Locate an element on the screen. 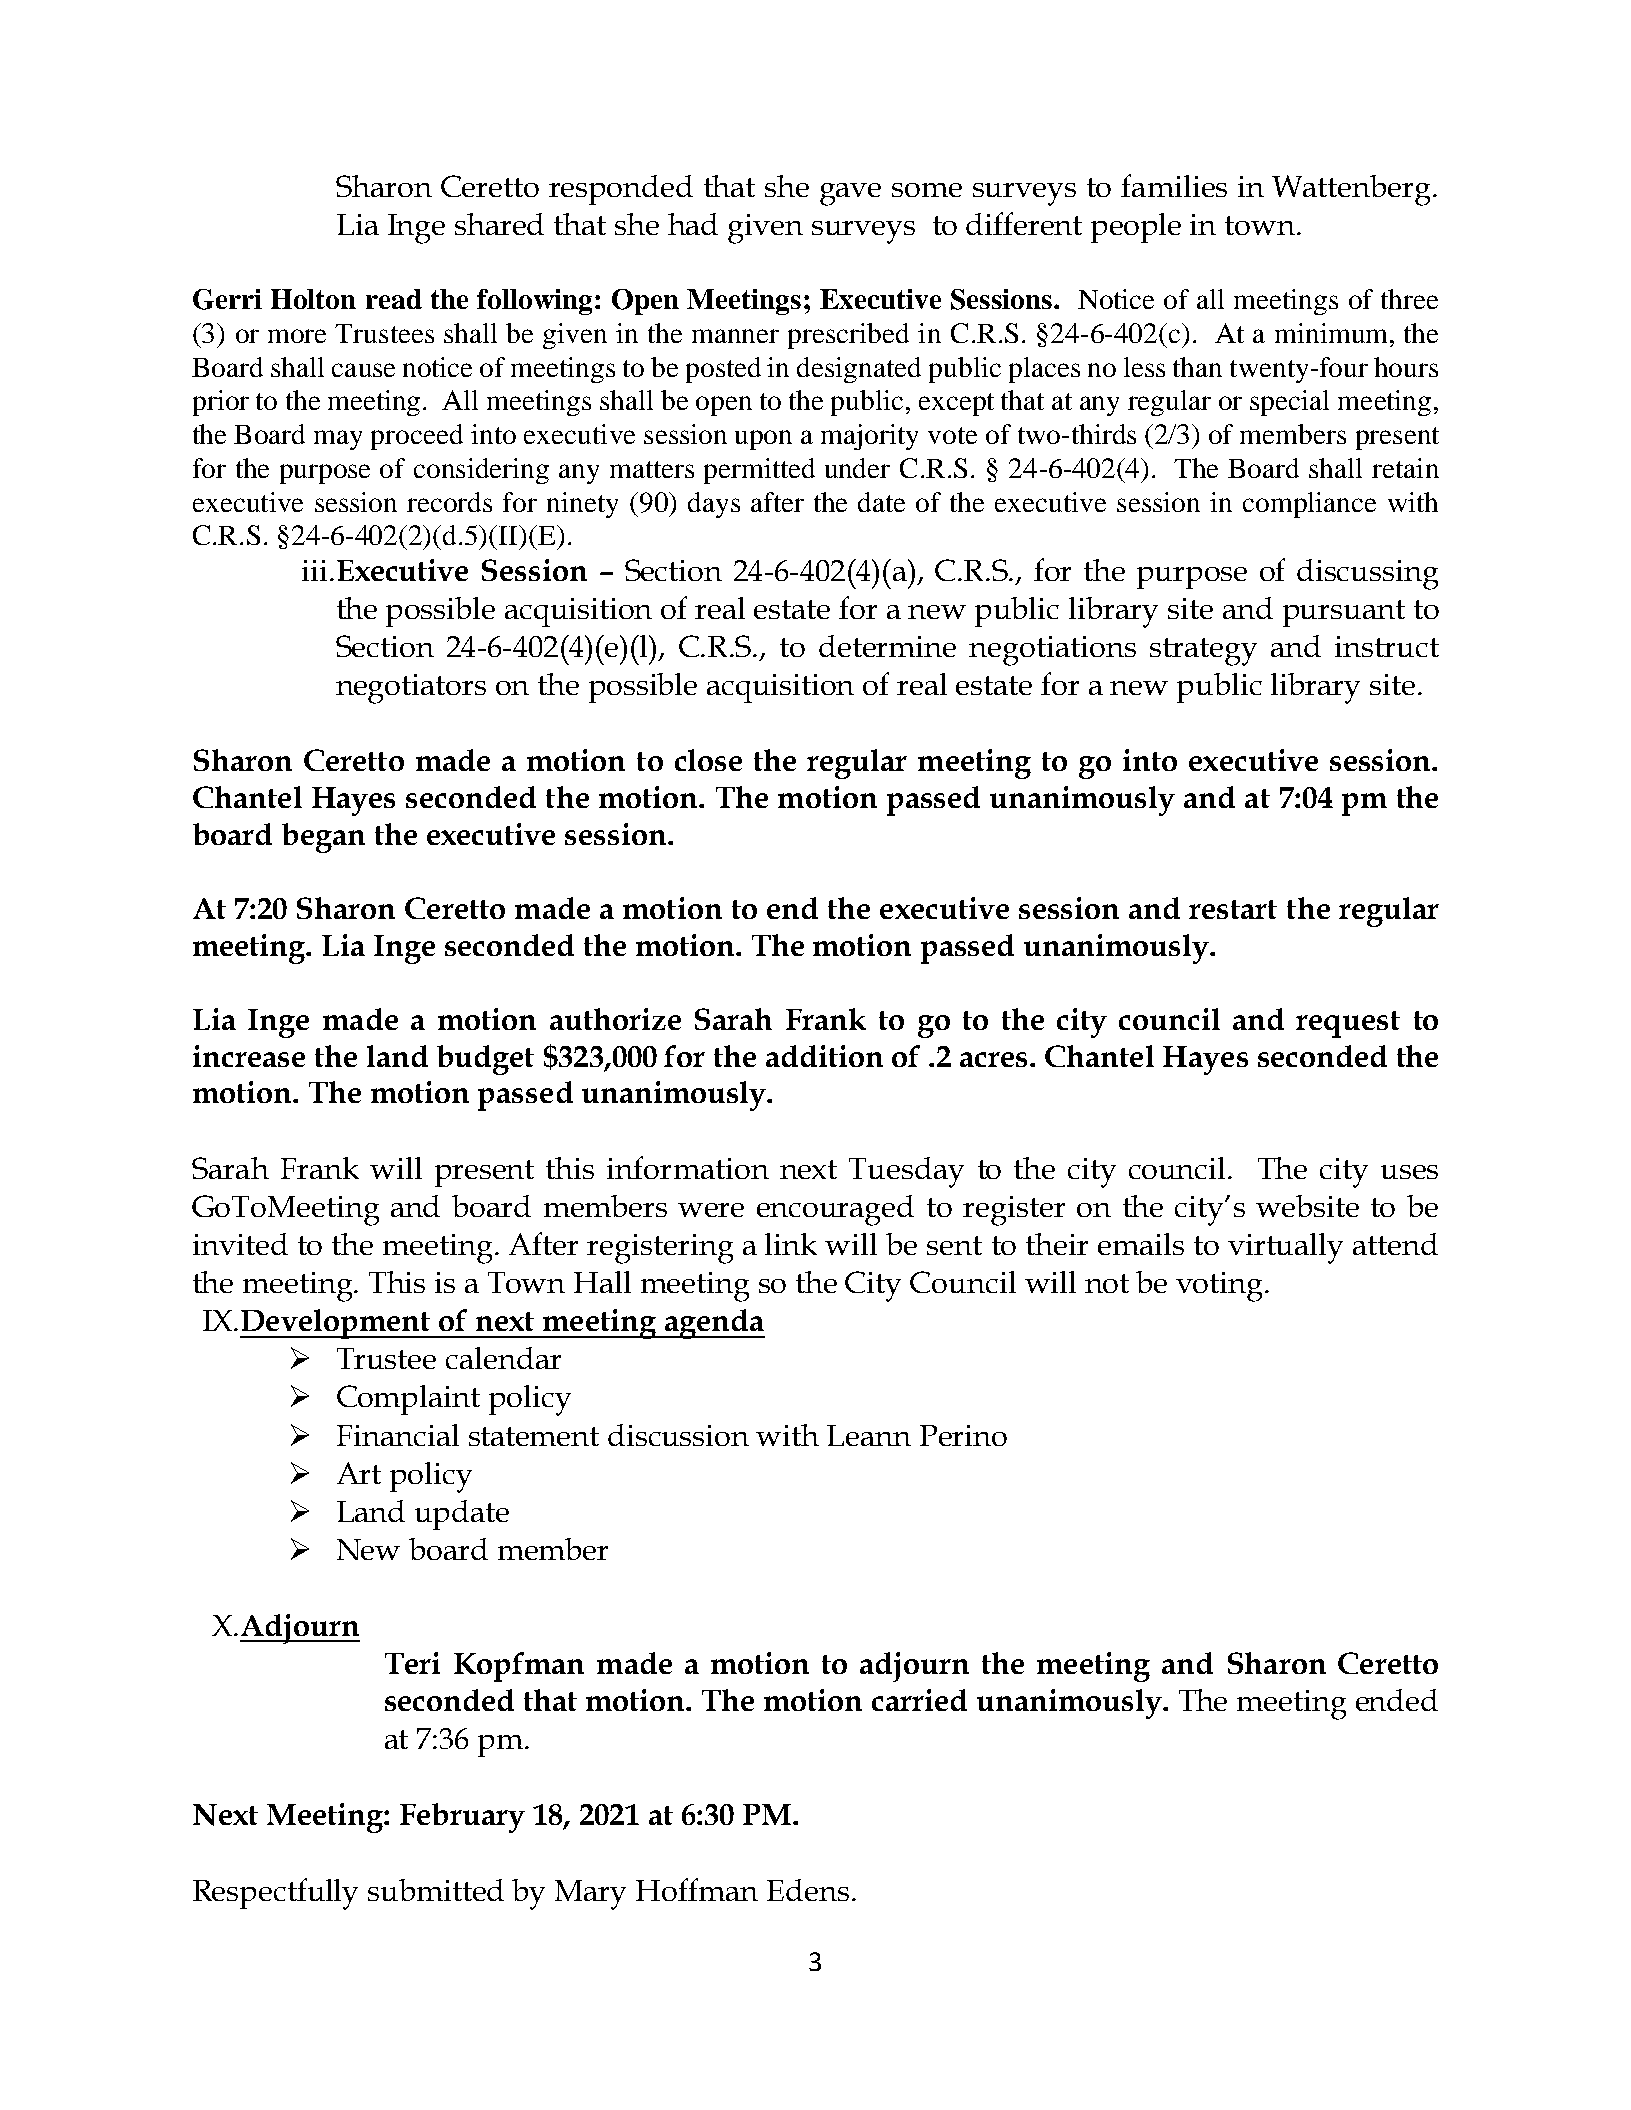  gave is located at coordinates (850, 194).
